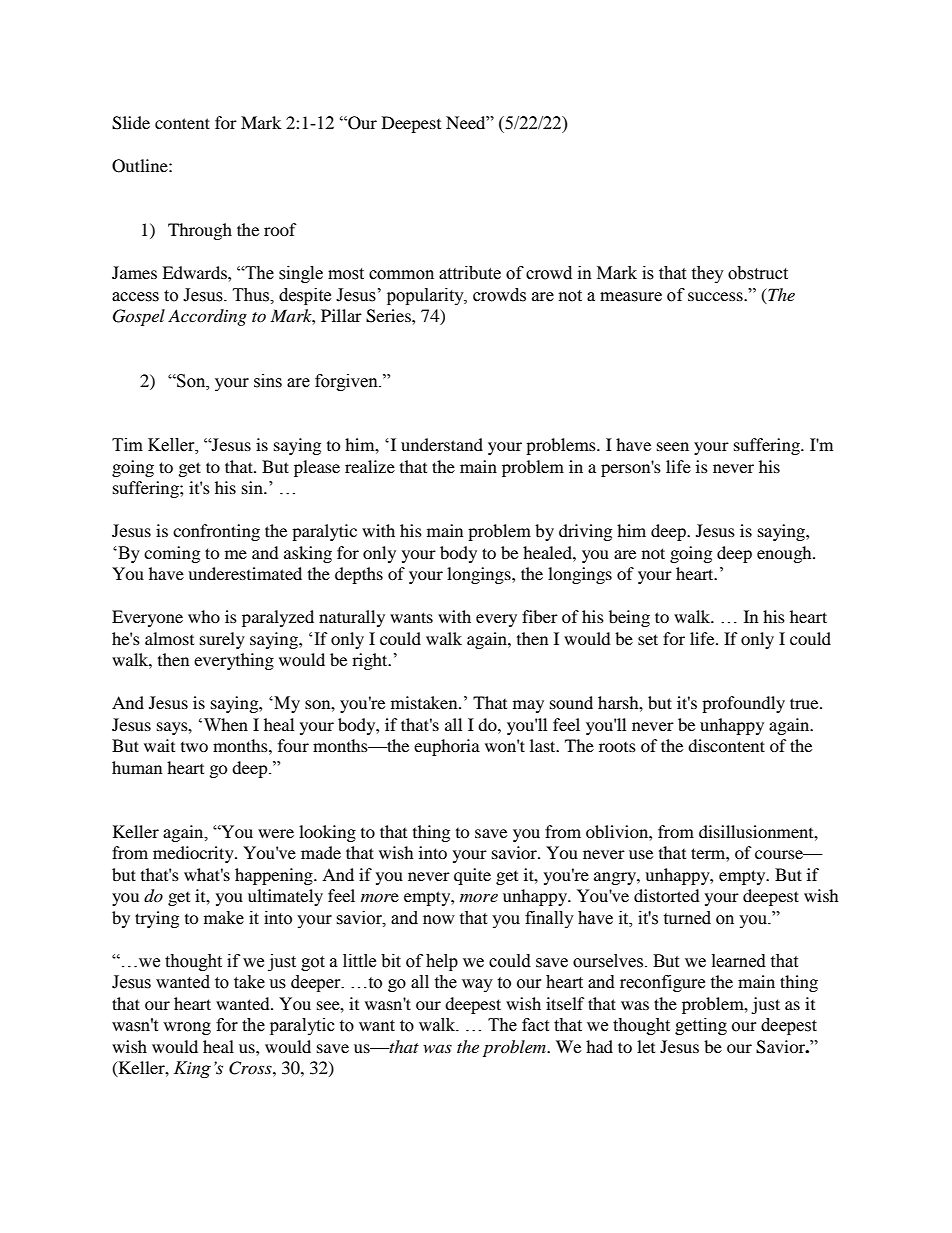 The image size is (952, 1233). I want to click on course, so click(780, 854).
